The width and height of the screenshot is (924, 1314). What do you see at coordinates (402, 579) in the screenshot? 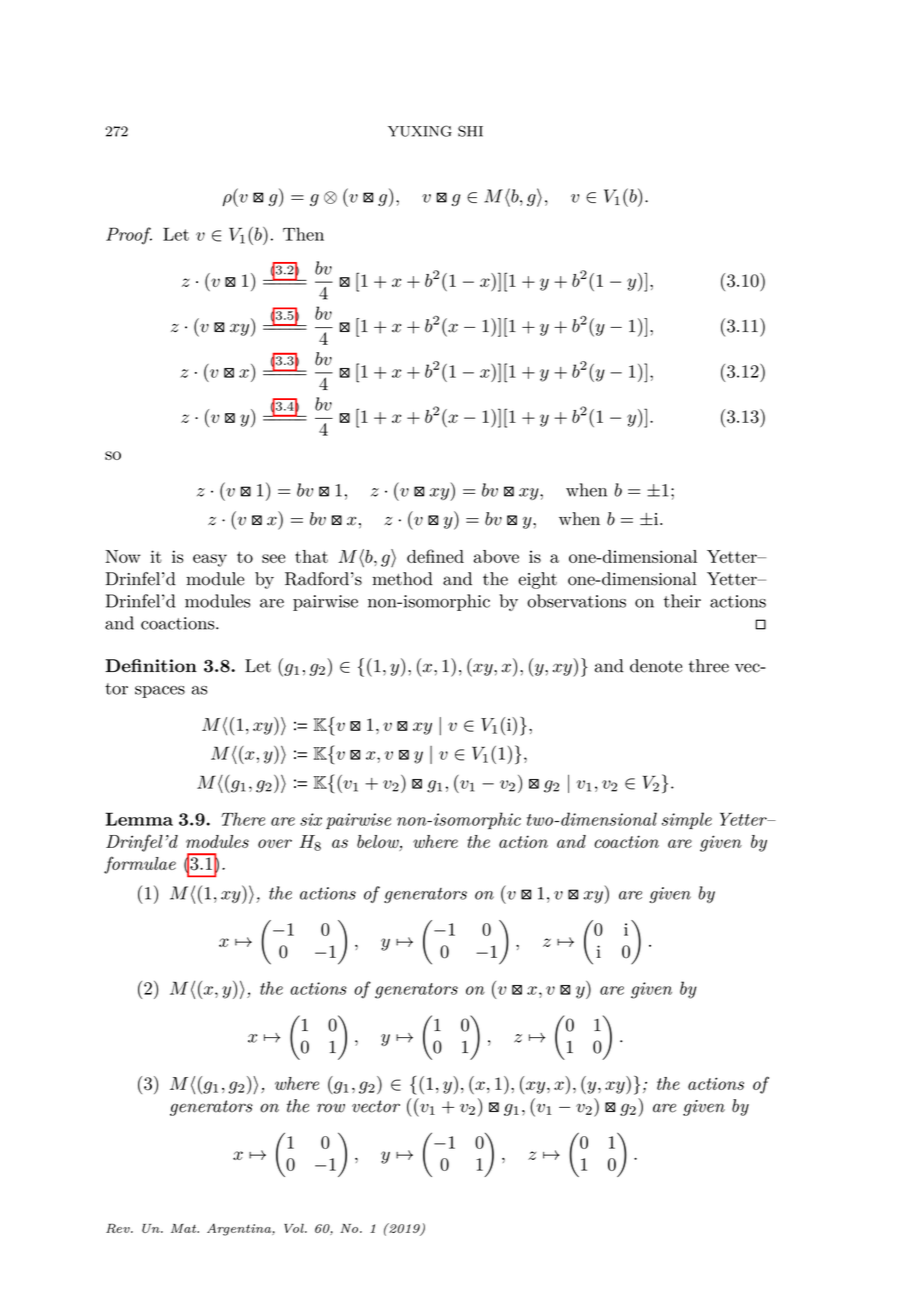
I see `method` at bounding box center [402, 579].
